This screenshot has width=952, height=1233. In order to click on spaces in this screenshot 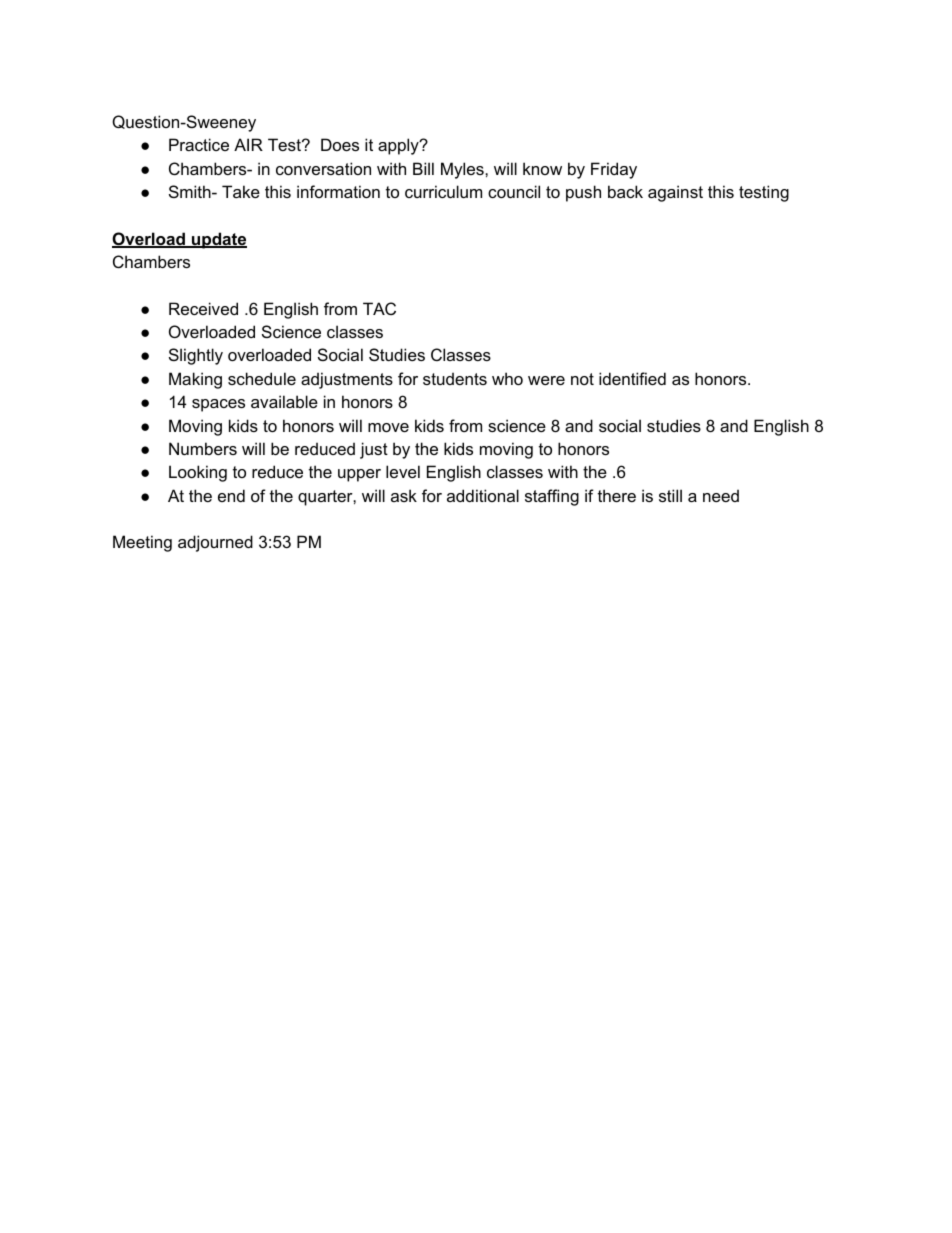, I will do `click(218, 405)`.
